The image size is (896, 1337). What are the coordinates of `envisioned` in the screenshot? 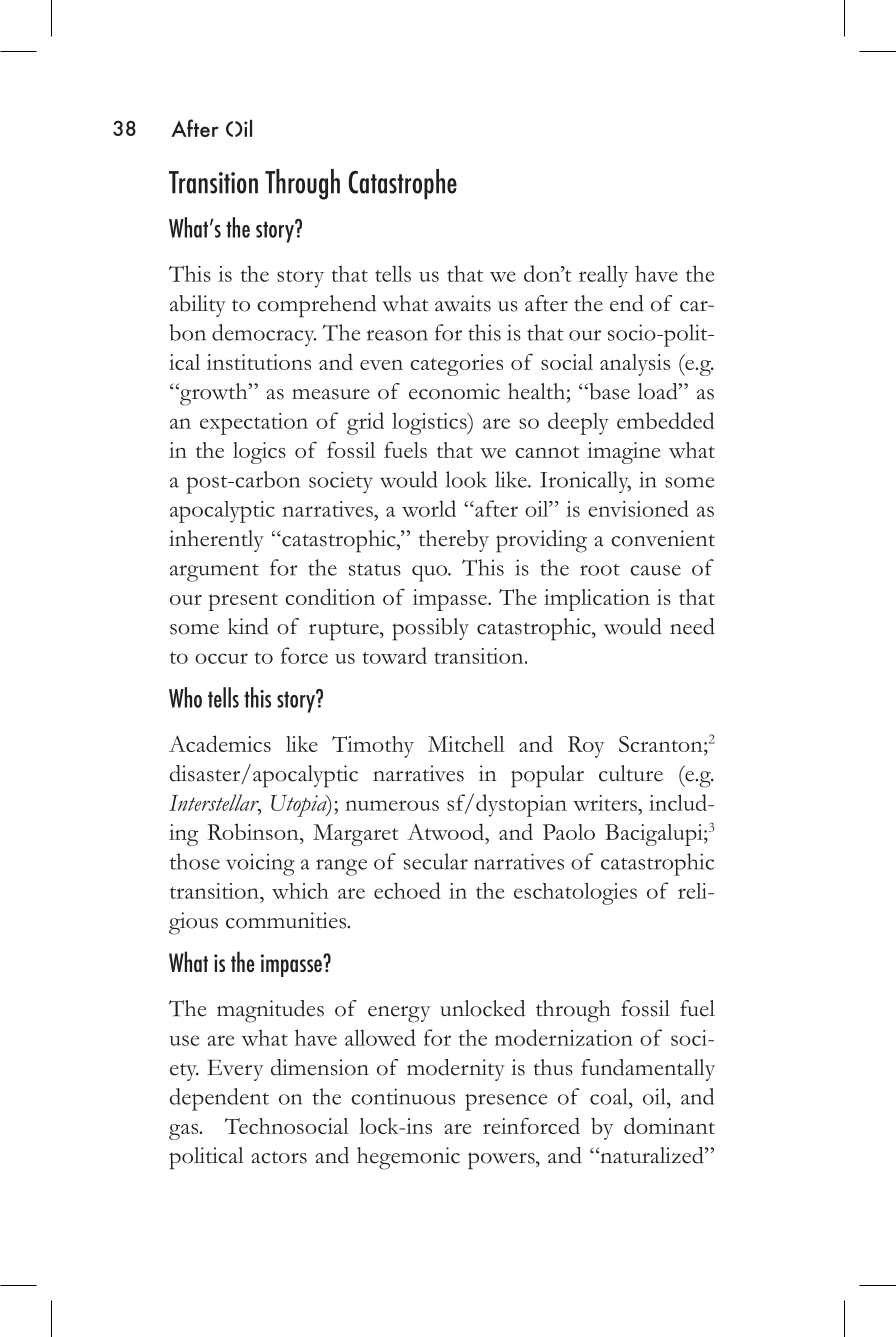 It's located at (638, 508).
